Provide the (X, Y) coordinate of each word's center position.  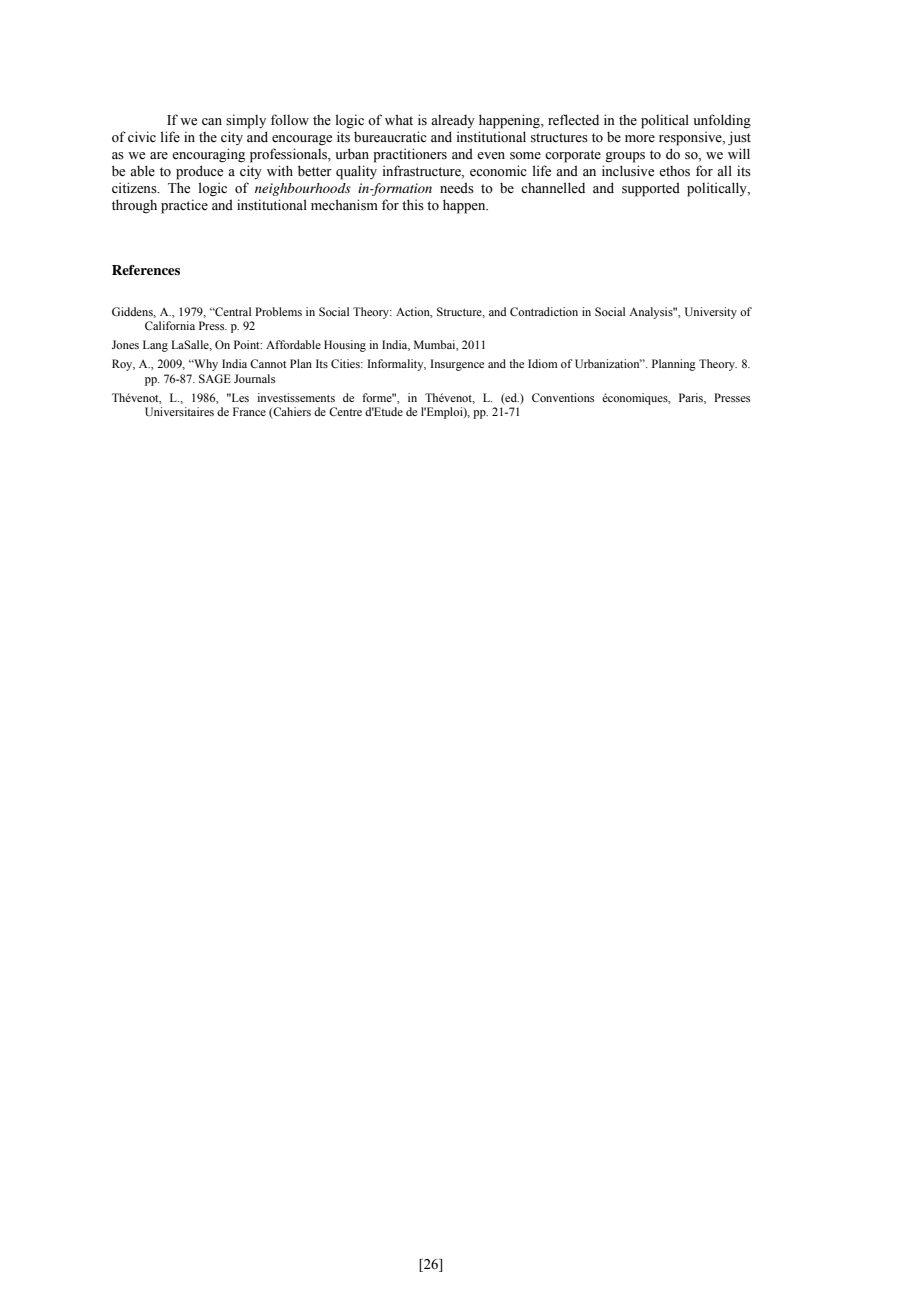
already (453, 121)
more (640, 139)
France (249, 411)
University (711, 313)
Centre (345, 411)
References (146, 270)
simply (246, 121)
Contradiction (544, 311)
